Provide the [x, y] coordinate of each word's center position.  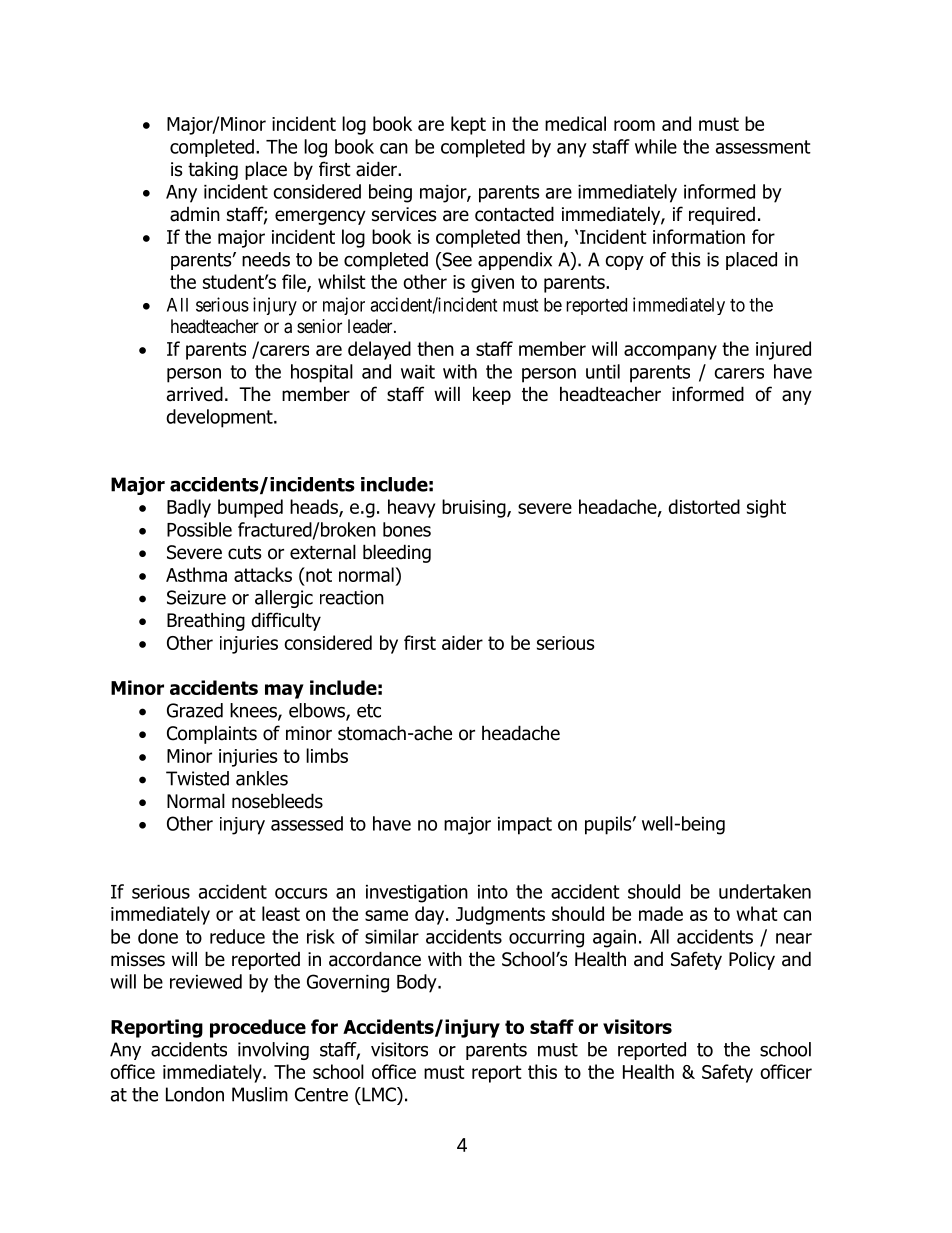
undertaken [765, 891]
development [220, 418]
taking [213, 170]
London [195, 1094]
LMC [379, 1094]
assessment [763, 147]
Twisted [197, 778]
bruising [475, 508]
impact [525, 826]
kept [468, 125]
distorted [704, 506]
